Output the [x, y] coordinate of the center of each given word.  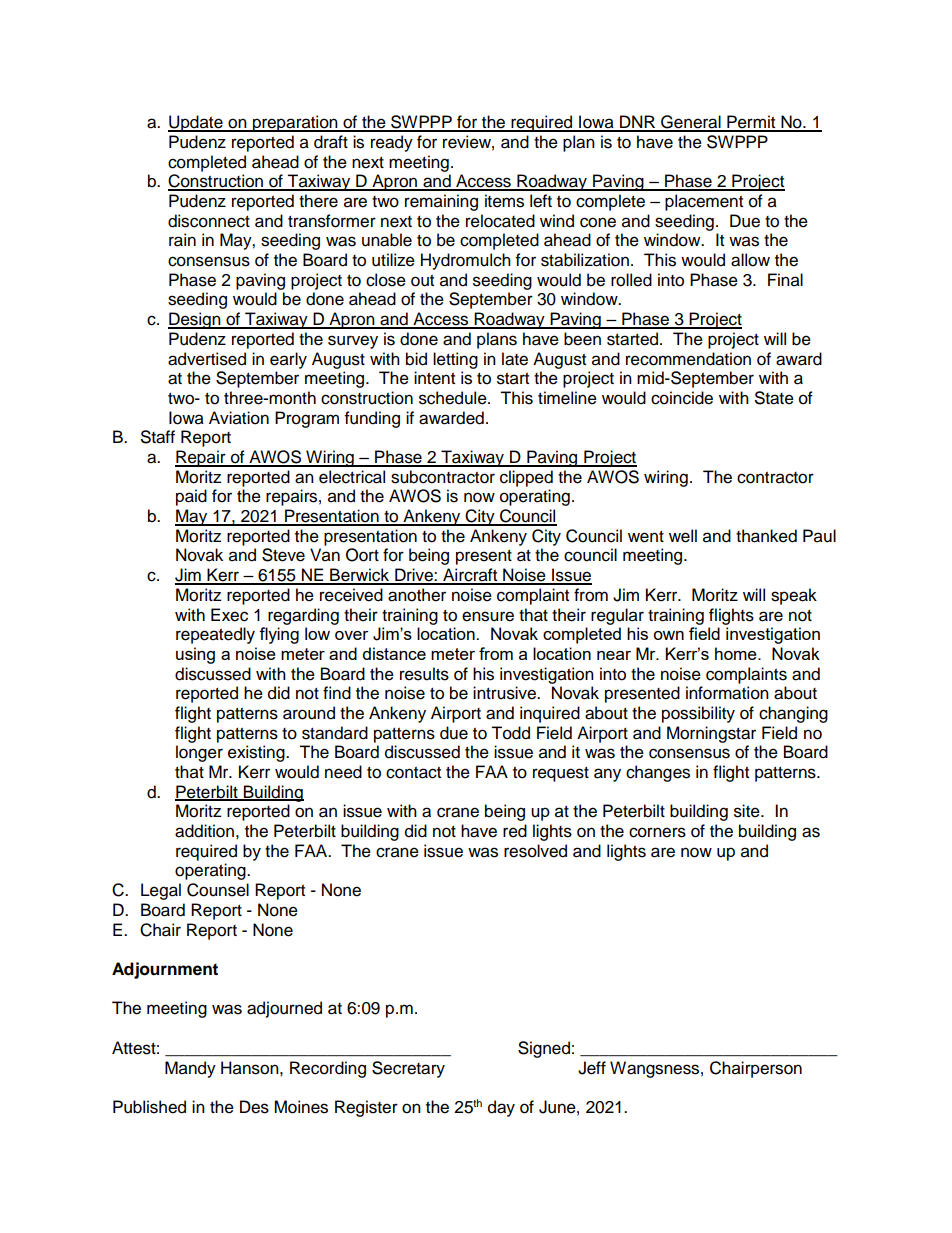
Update [196, 123]
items [504, 201]
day [501, 1108]
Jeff [592, 1068]
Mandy [190, 1069]
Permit [751, 123]
